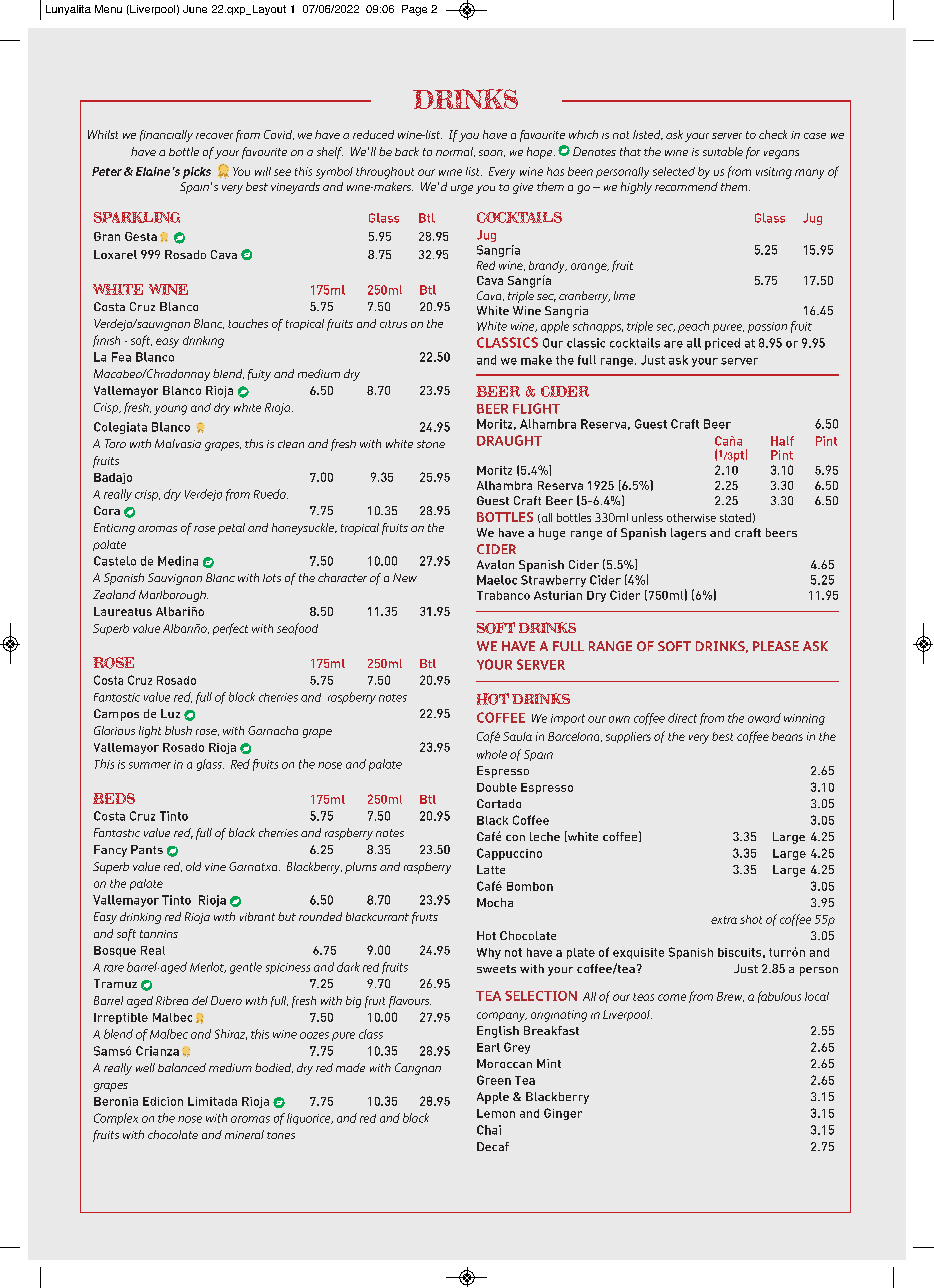  Describe the element at coordinates (491, 869) in the screenshot. I see `Latte` at that location.
